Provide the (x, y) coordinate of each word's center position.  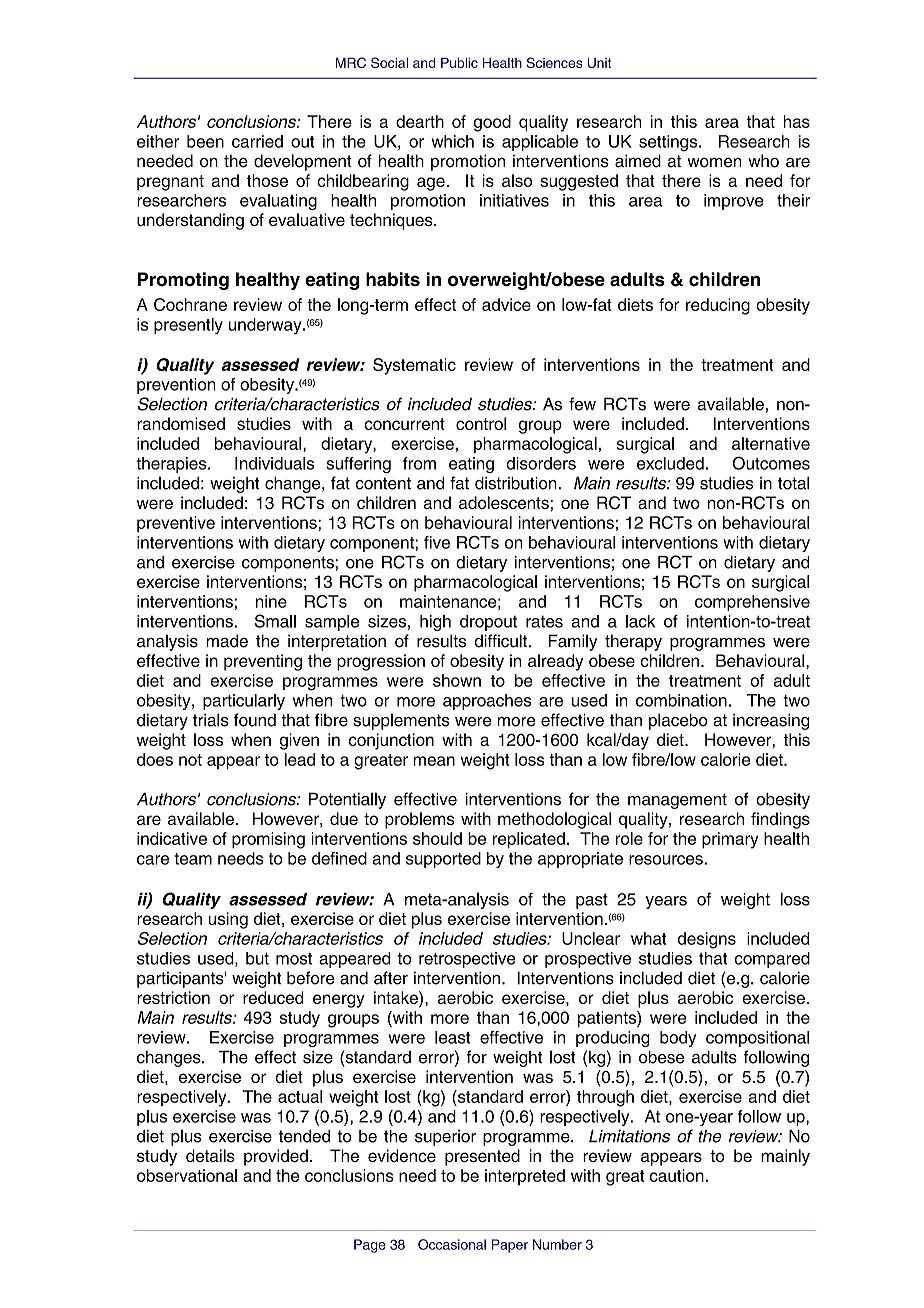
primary (730, 840)
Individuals (274, 463)
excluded (670, 463)
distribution (517, 483)
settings (669, 143)
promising (268, 840)
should (437, 838)
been (205, 141)
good (492, 123)
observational (187, 1175)
